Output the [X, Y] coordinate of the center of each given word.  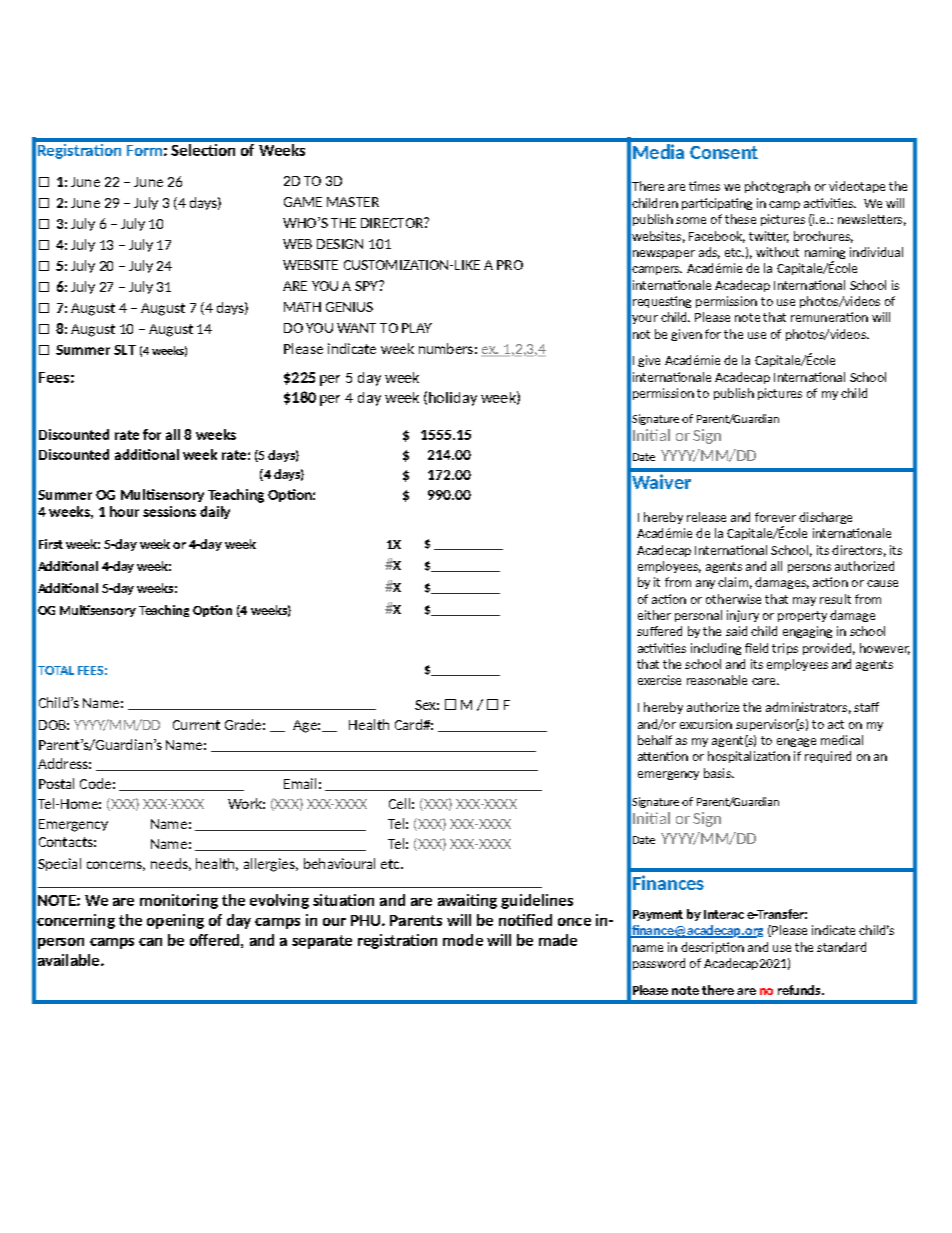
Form [144, 150]
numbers [446, 348]
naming [825, 254]
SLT [125, 350]
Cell [399, 803]
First [51, 544]
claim [733, 582]
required [828, 757]
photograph [777, 187]
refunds [800, 990]
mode [463, 940]
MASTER [353, 202]
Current [196, 725]
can [150, 942]
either [654, 615]
